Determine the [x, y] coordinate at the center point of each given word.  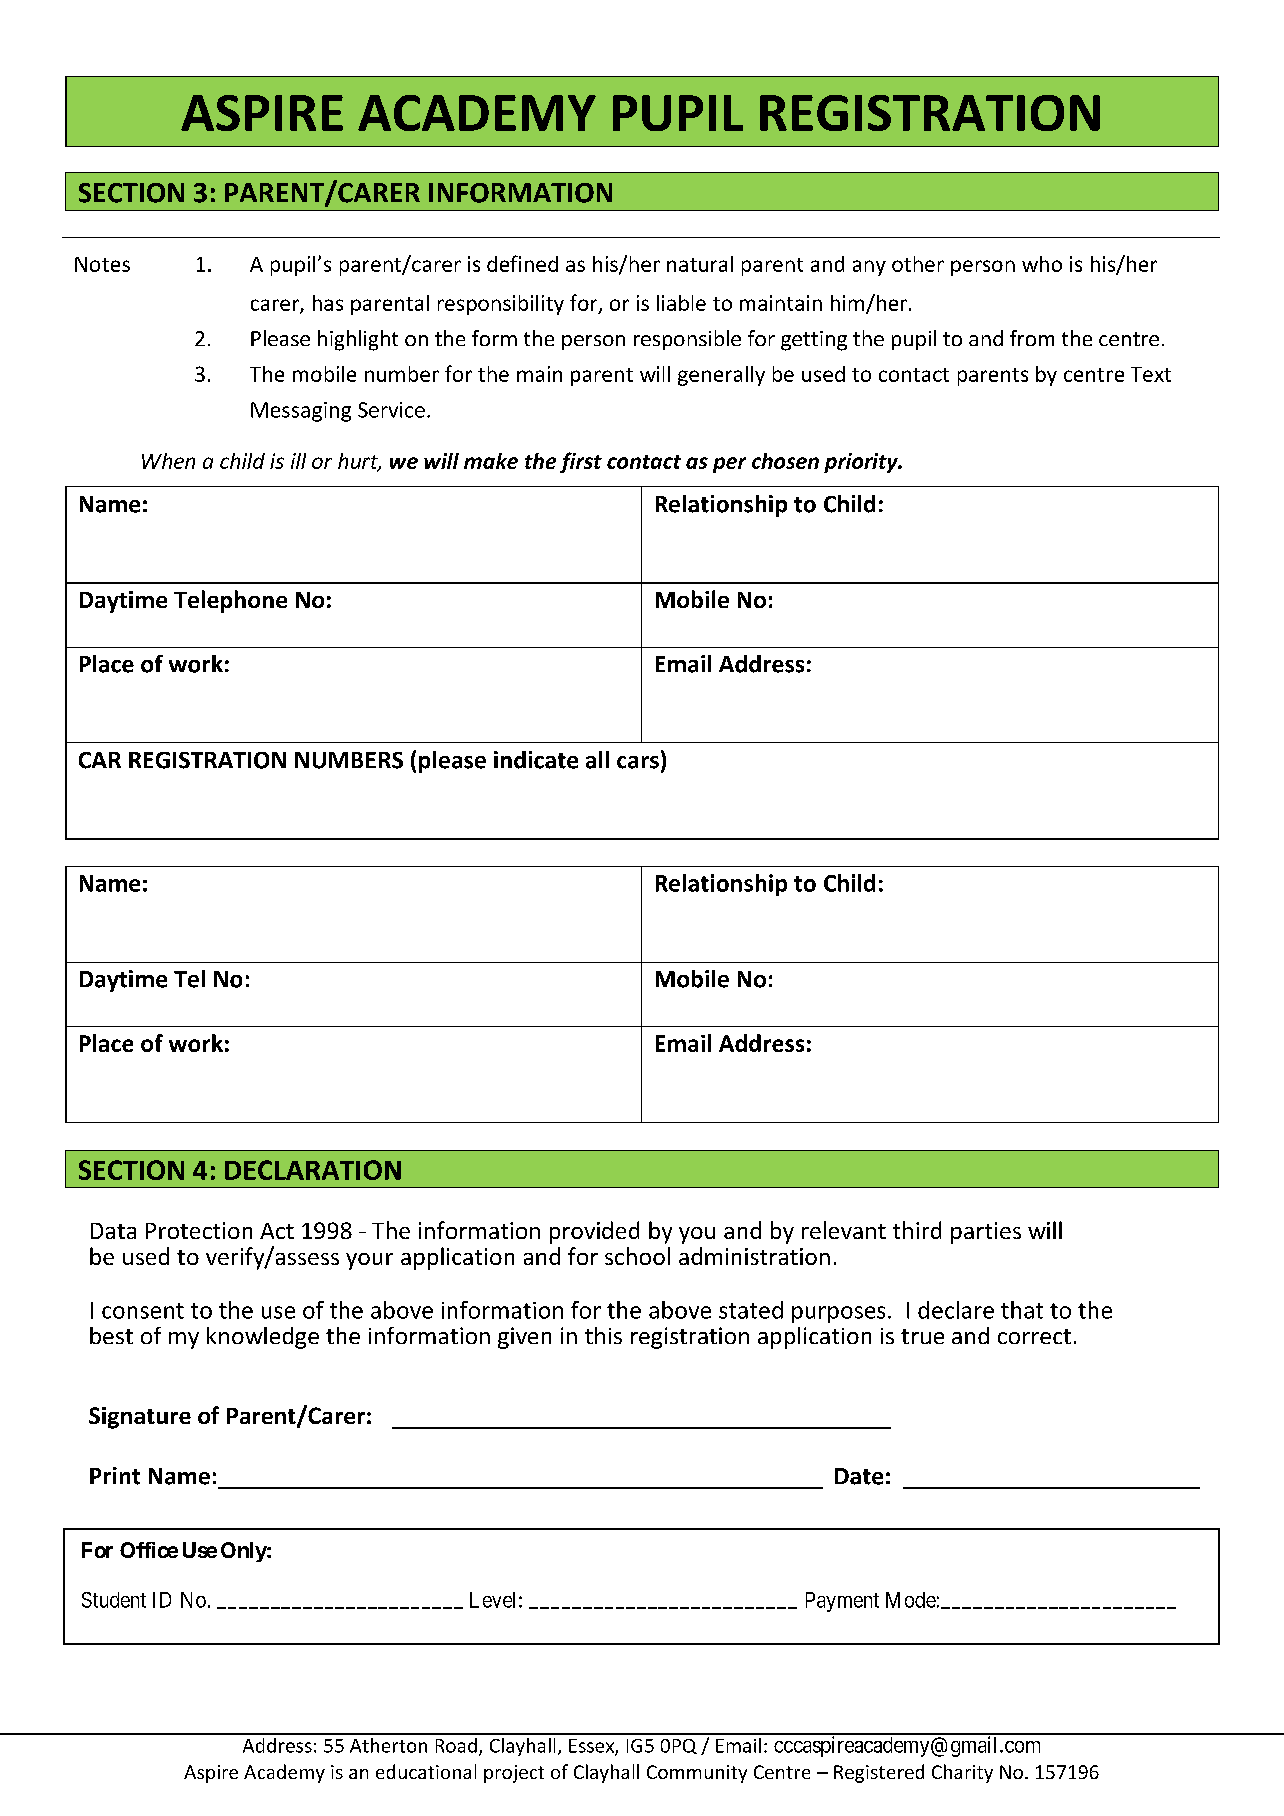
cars [638, 762]
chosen [785, 461]
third [917, 1230]
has [328, 303]
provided [594, 1232]
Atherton [388, 1745]
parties [986, 1233]
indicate [536, 760]
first [581, 462]
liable [681, 303]
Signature [140, 1418]
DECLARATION [313, 1170]
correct [1034, 1336]
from [1032, 338]
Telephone [230, 601]
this [603, 1335]
